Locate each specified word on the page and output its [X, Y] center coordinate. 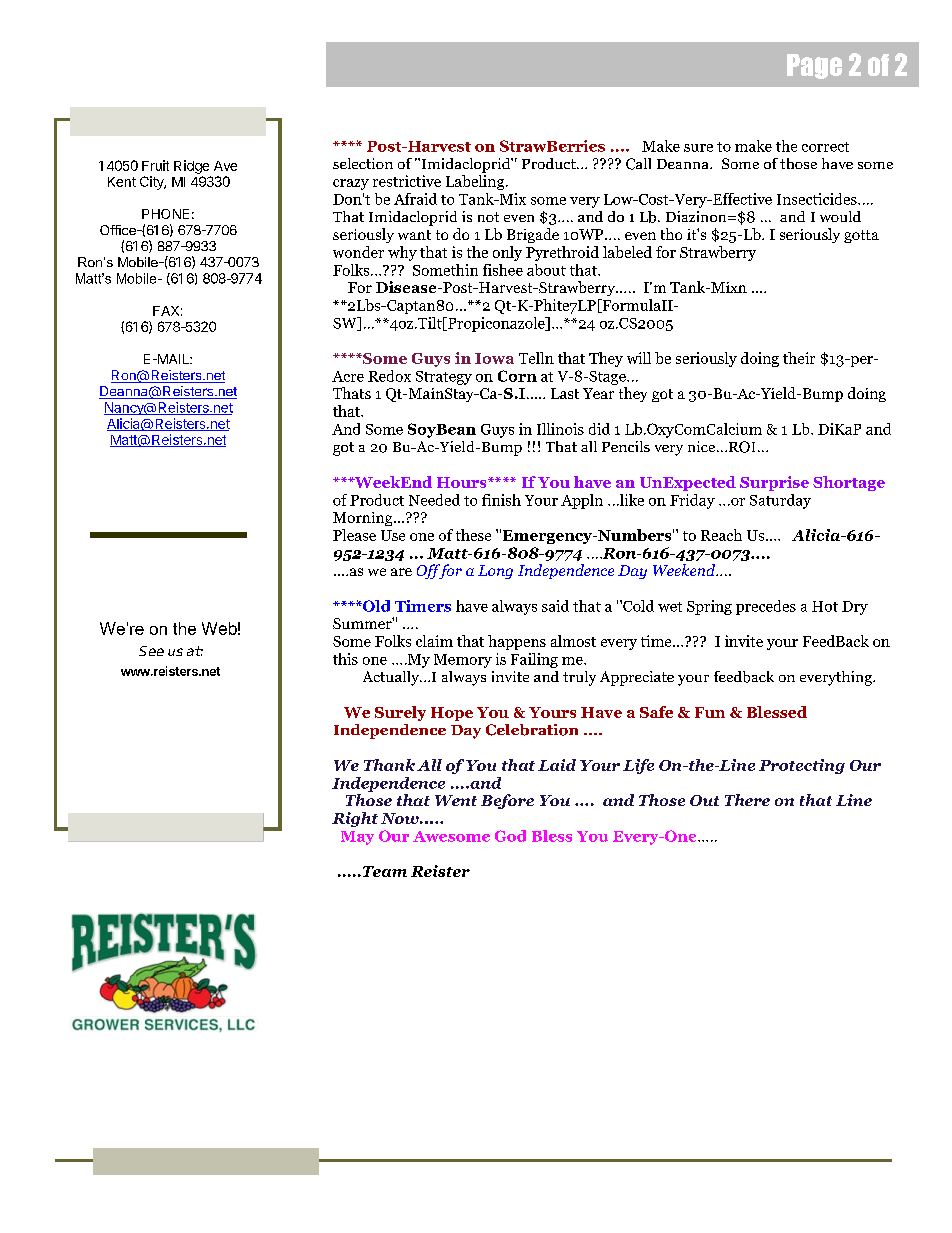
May [357, 838]
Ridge [191, 167]
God [510, 836]
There [747, 800]
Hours [463, 482]
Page [814, 66]
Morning [364, 519]
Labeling [476, 182]
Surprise [774, 483]
